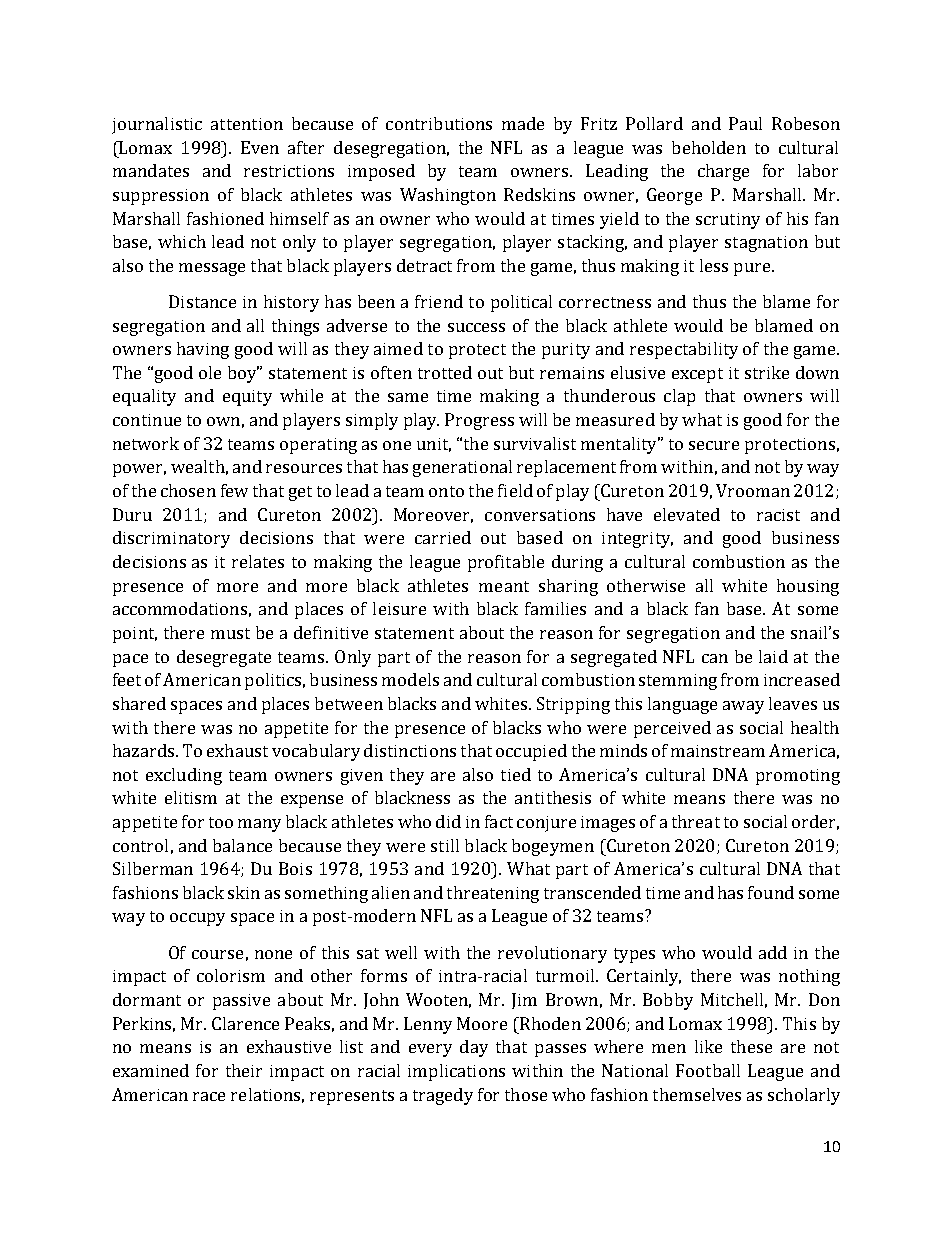 The image size is (952, 1233). I want to click on success, so click(476, 327).
